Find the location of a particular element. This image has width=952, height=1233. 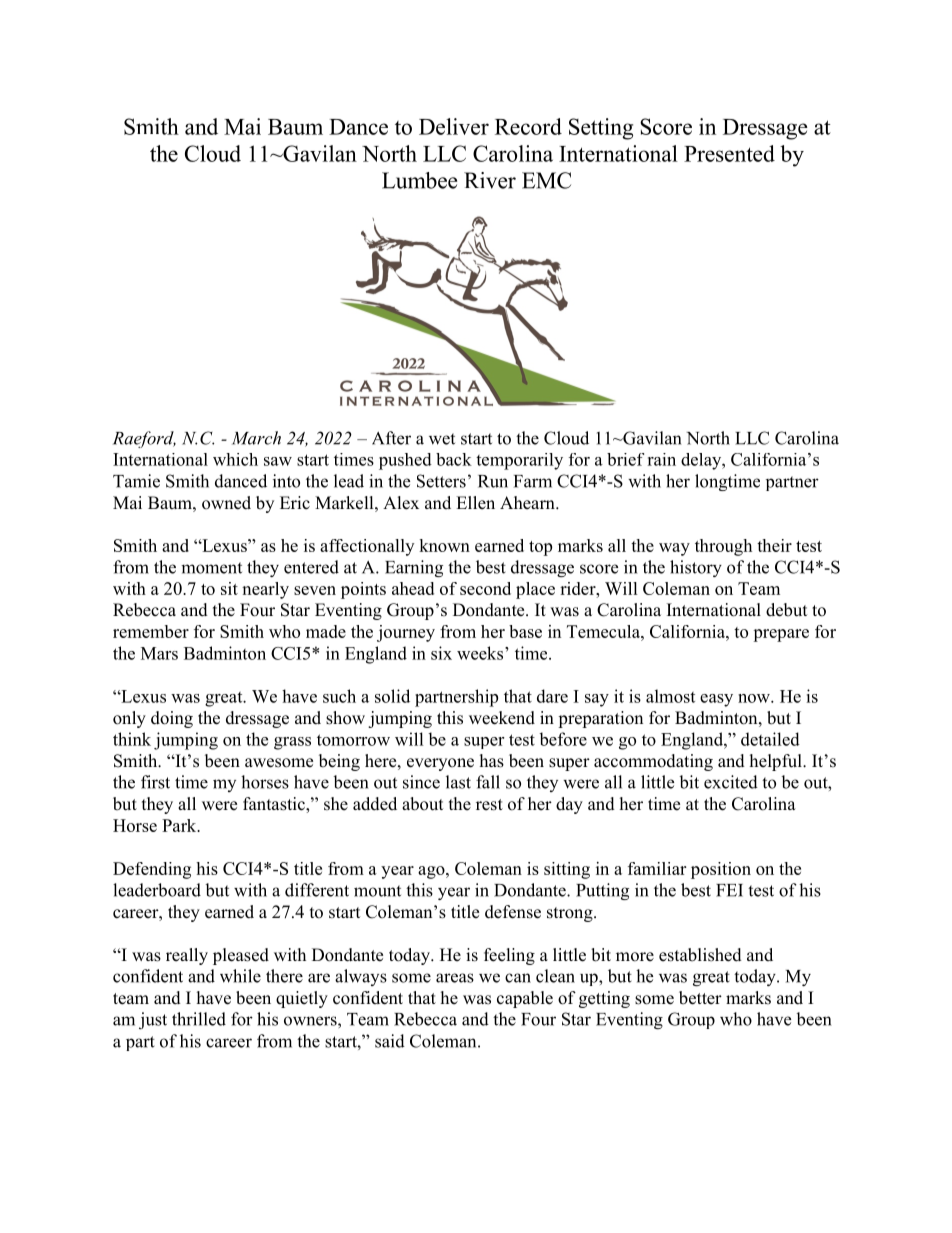

weekend is located at coordinates (502, 718).
